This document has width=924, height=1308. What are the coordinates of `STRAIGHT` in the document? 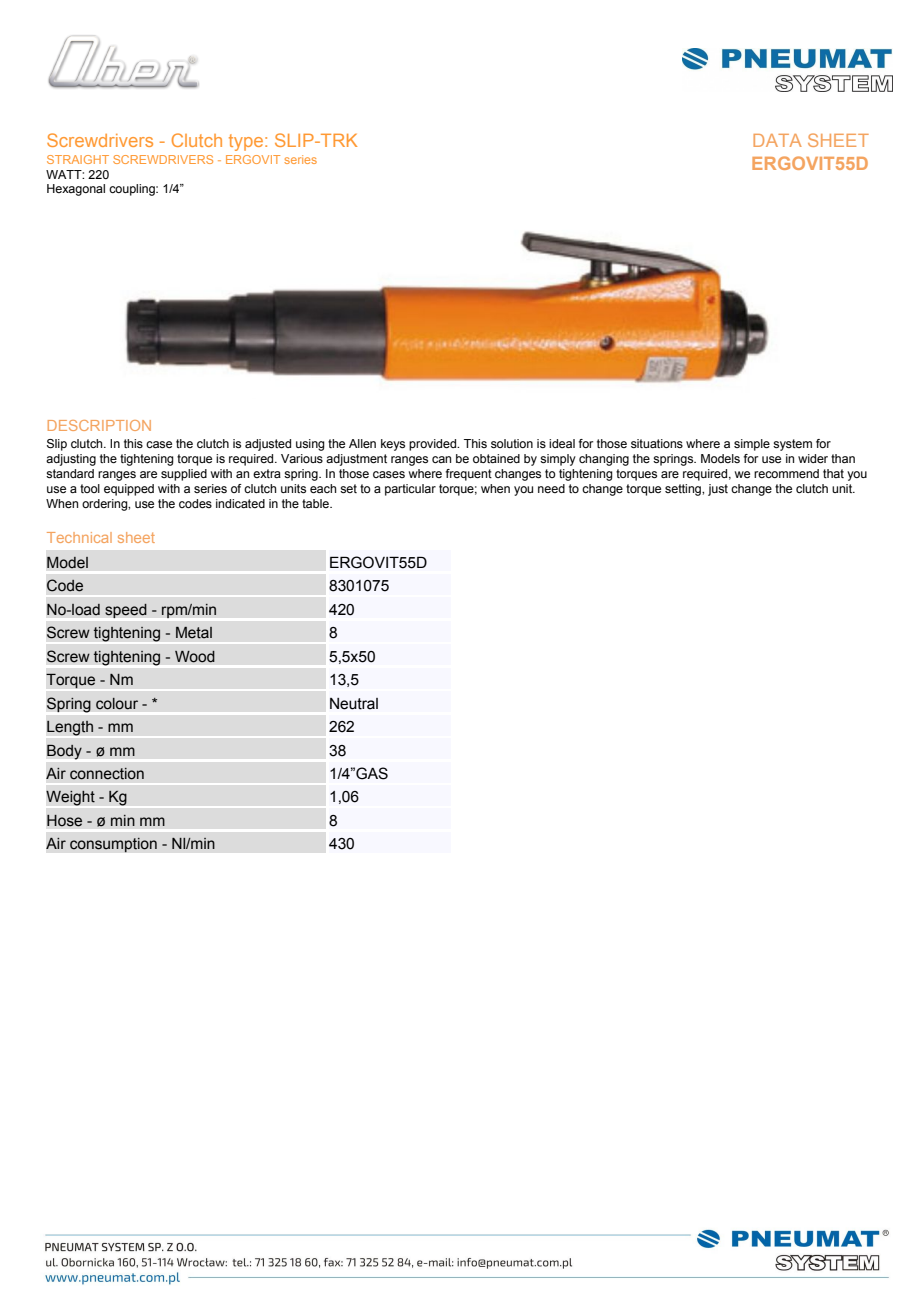 It's located at (78, 159).
